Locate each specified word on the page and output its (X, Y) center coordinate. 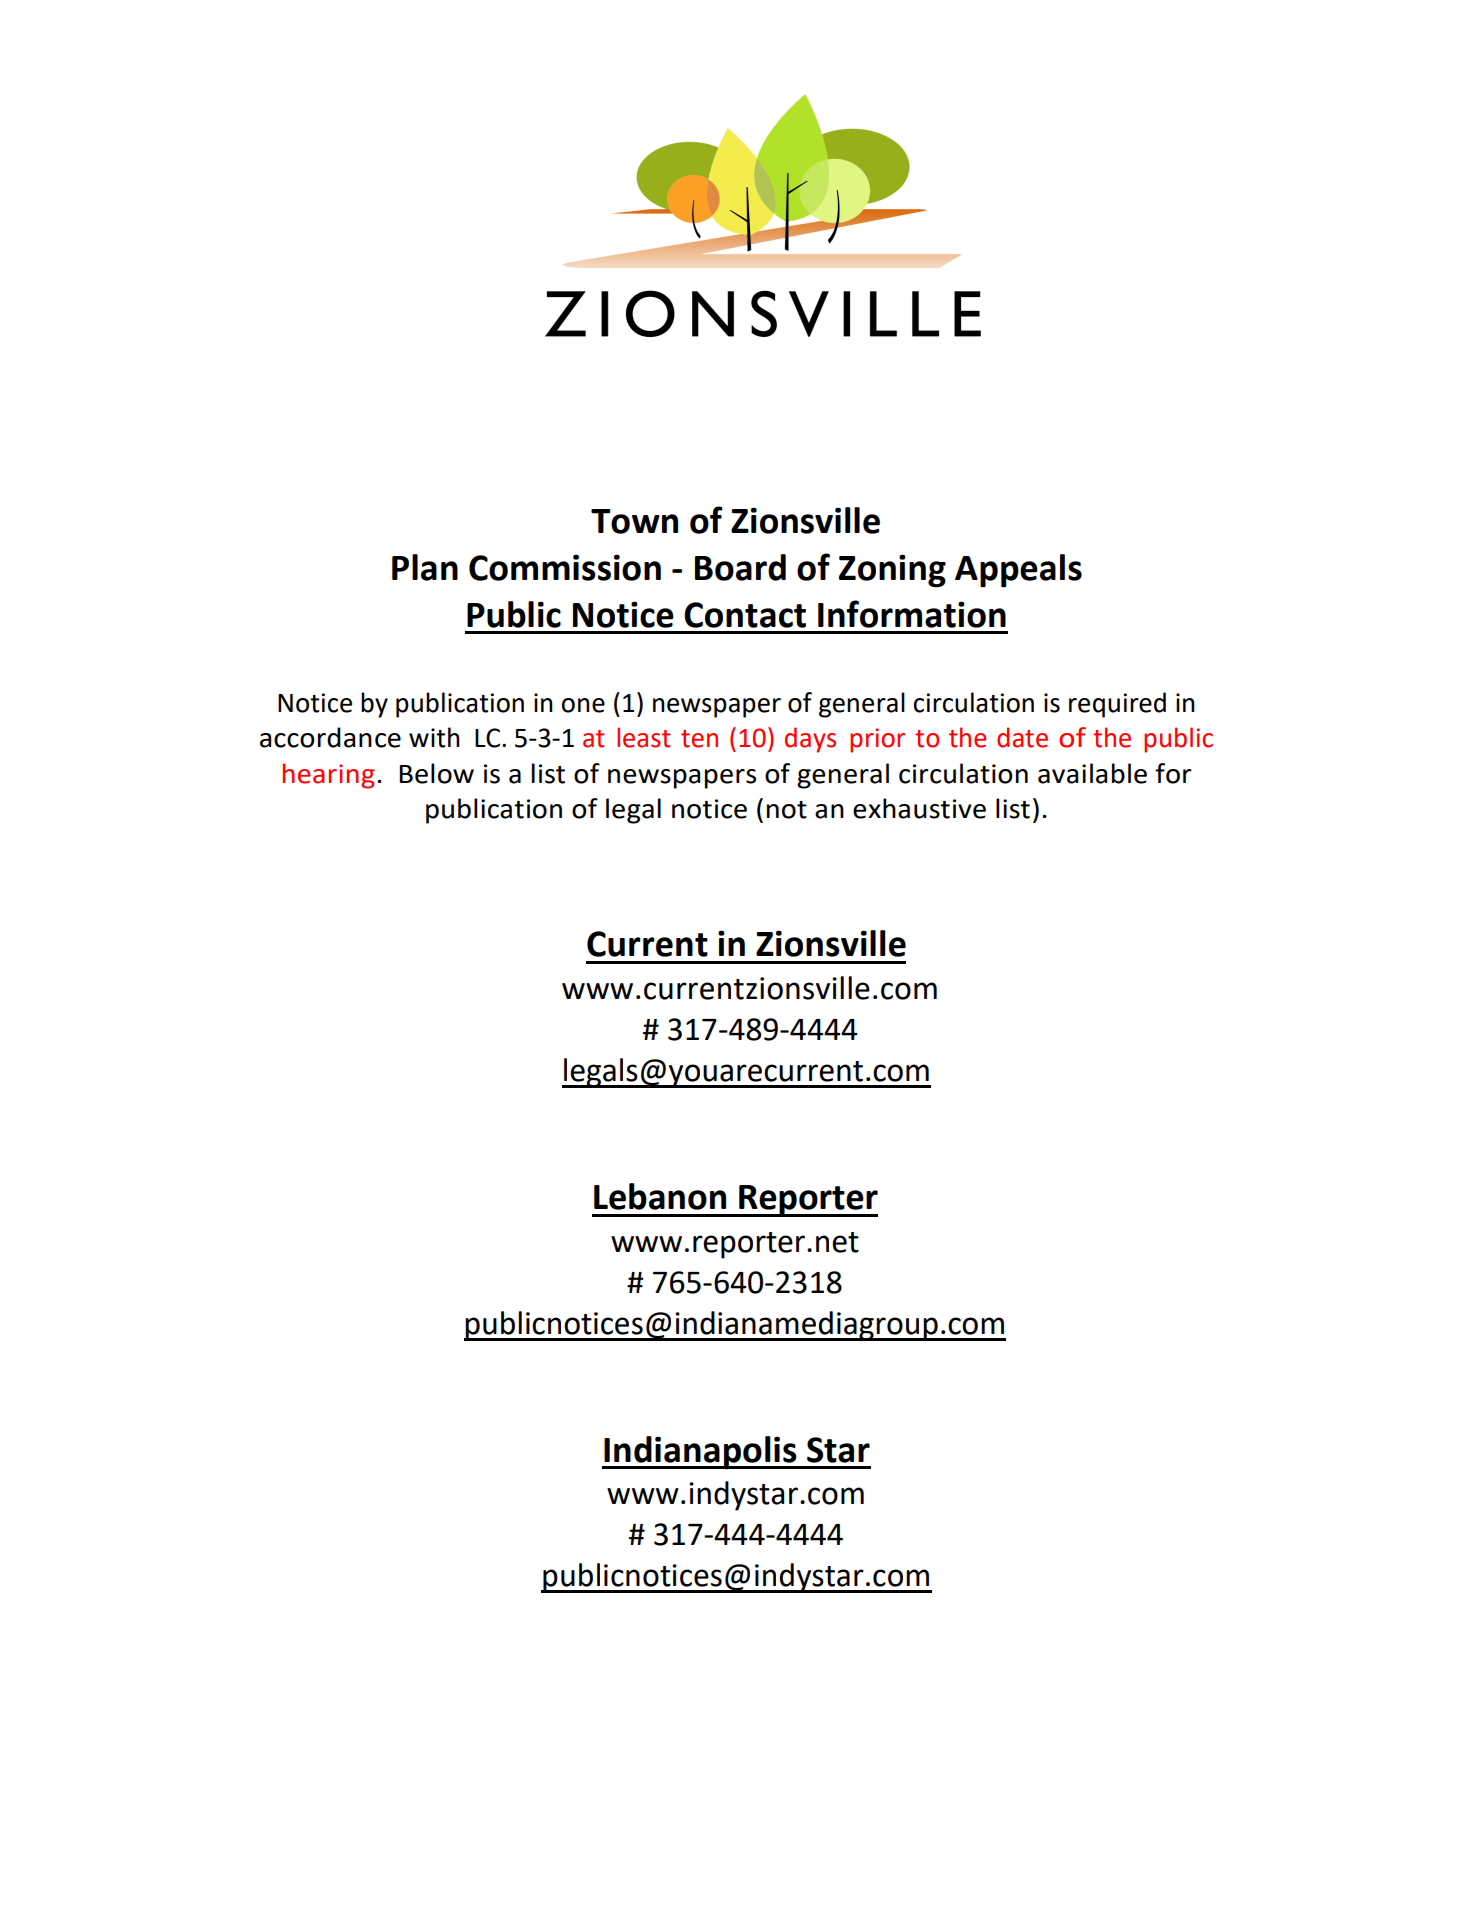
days (810, 740)
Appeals (1018, 571)
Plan (425, 567)
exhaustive (919, 808)
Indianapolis (700, 1453)
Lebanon (660, 1196)
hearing (329, 776)
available (1092, 773)
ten (699, 739)
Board (740, 567)
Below (436, 773)
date (1022, 737)
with (434, 737)
